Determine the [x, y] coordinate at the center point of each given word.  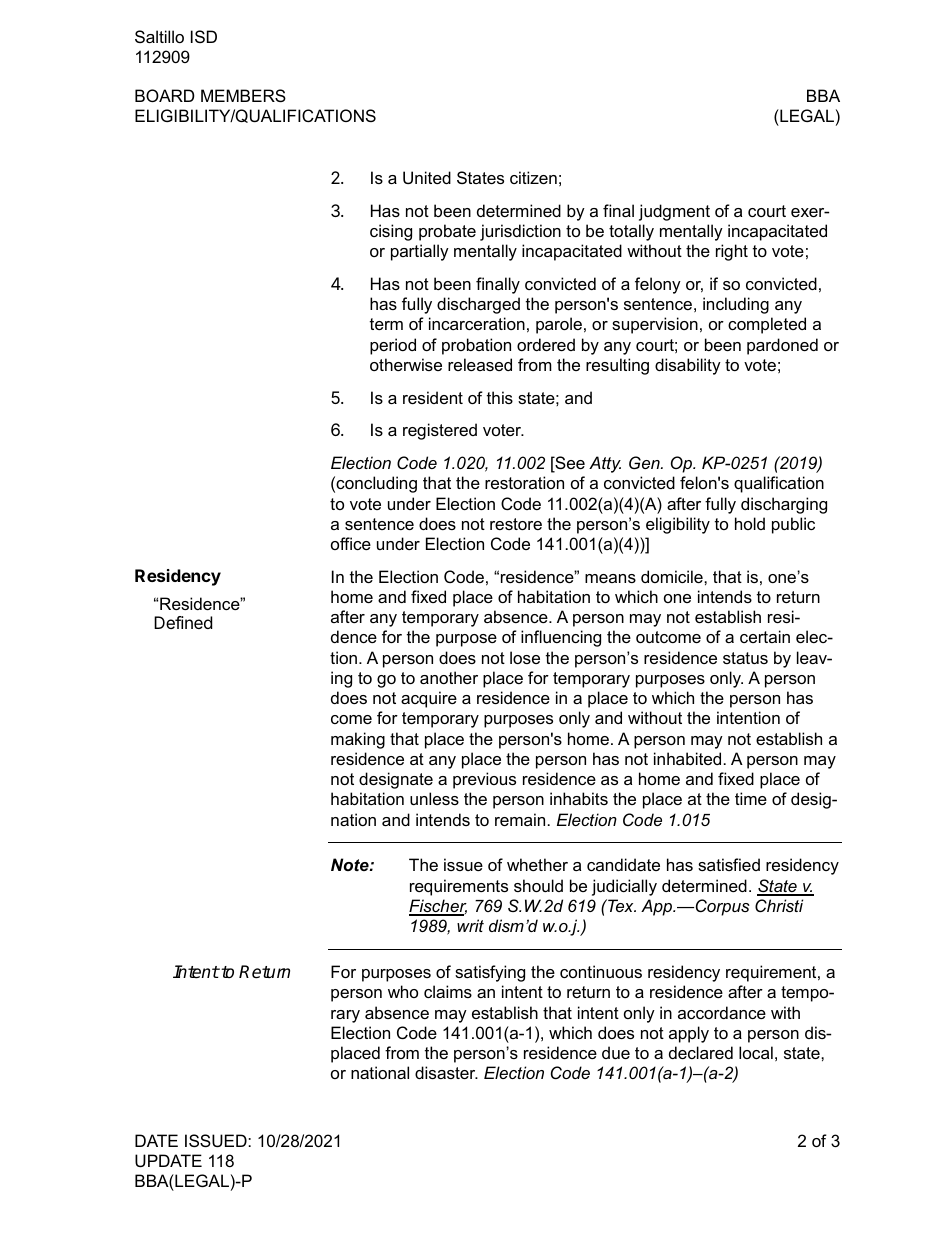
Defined [183, 622]
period [393, 346]
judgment [674, 212]
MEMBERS [243, 95]
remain [520, 819]
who [403, 991]
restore [516, 524]
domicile [673, 576]
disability [688, 366]
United [427, 177]
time [751, 798]
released [480, 364]
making [358, 740]
